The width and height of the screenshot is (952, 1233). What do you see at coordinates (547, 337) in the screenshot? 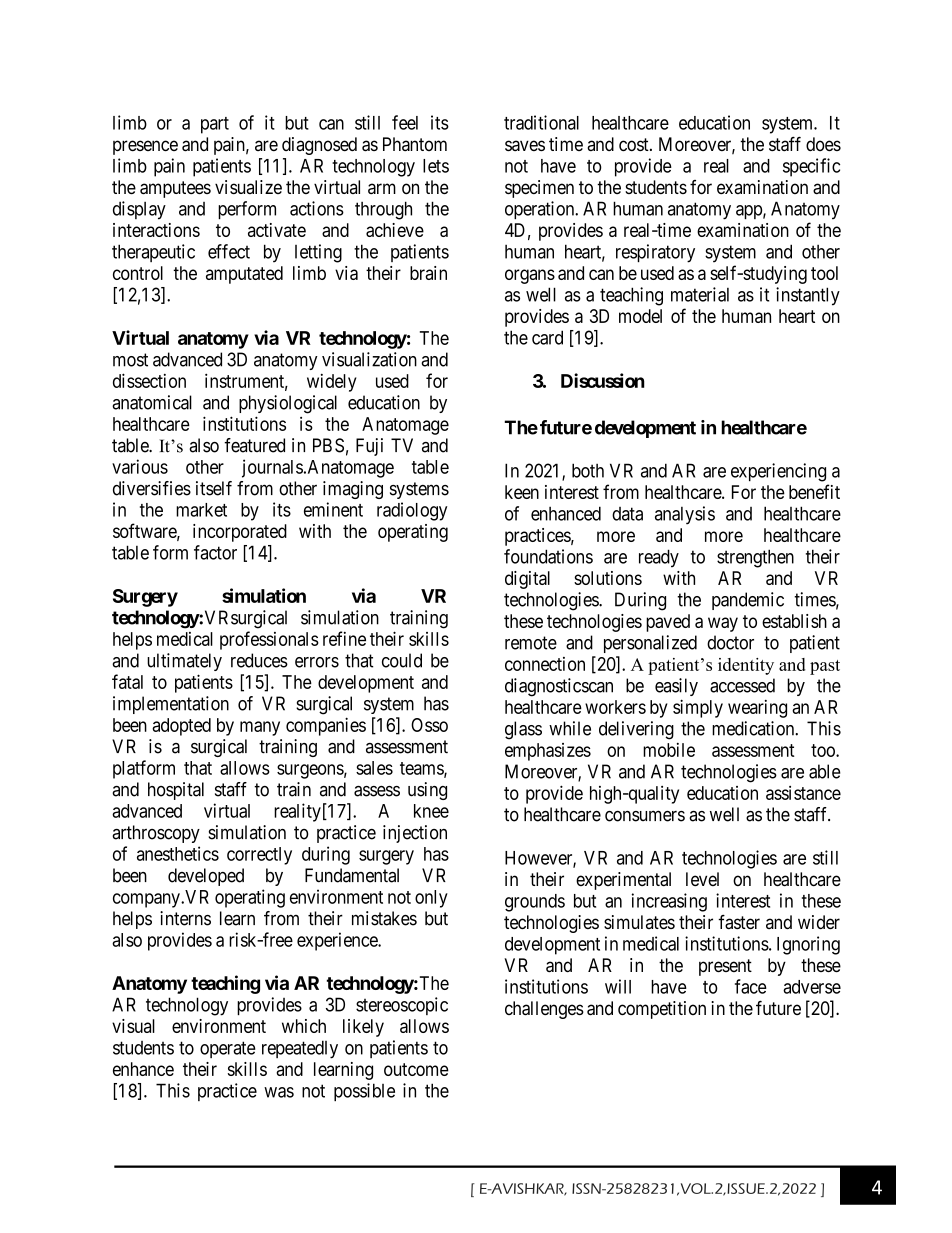
I see `card` at bounding box center [547, 337].
